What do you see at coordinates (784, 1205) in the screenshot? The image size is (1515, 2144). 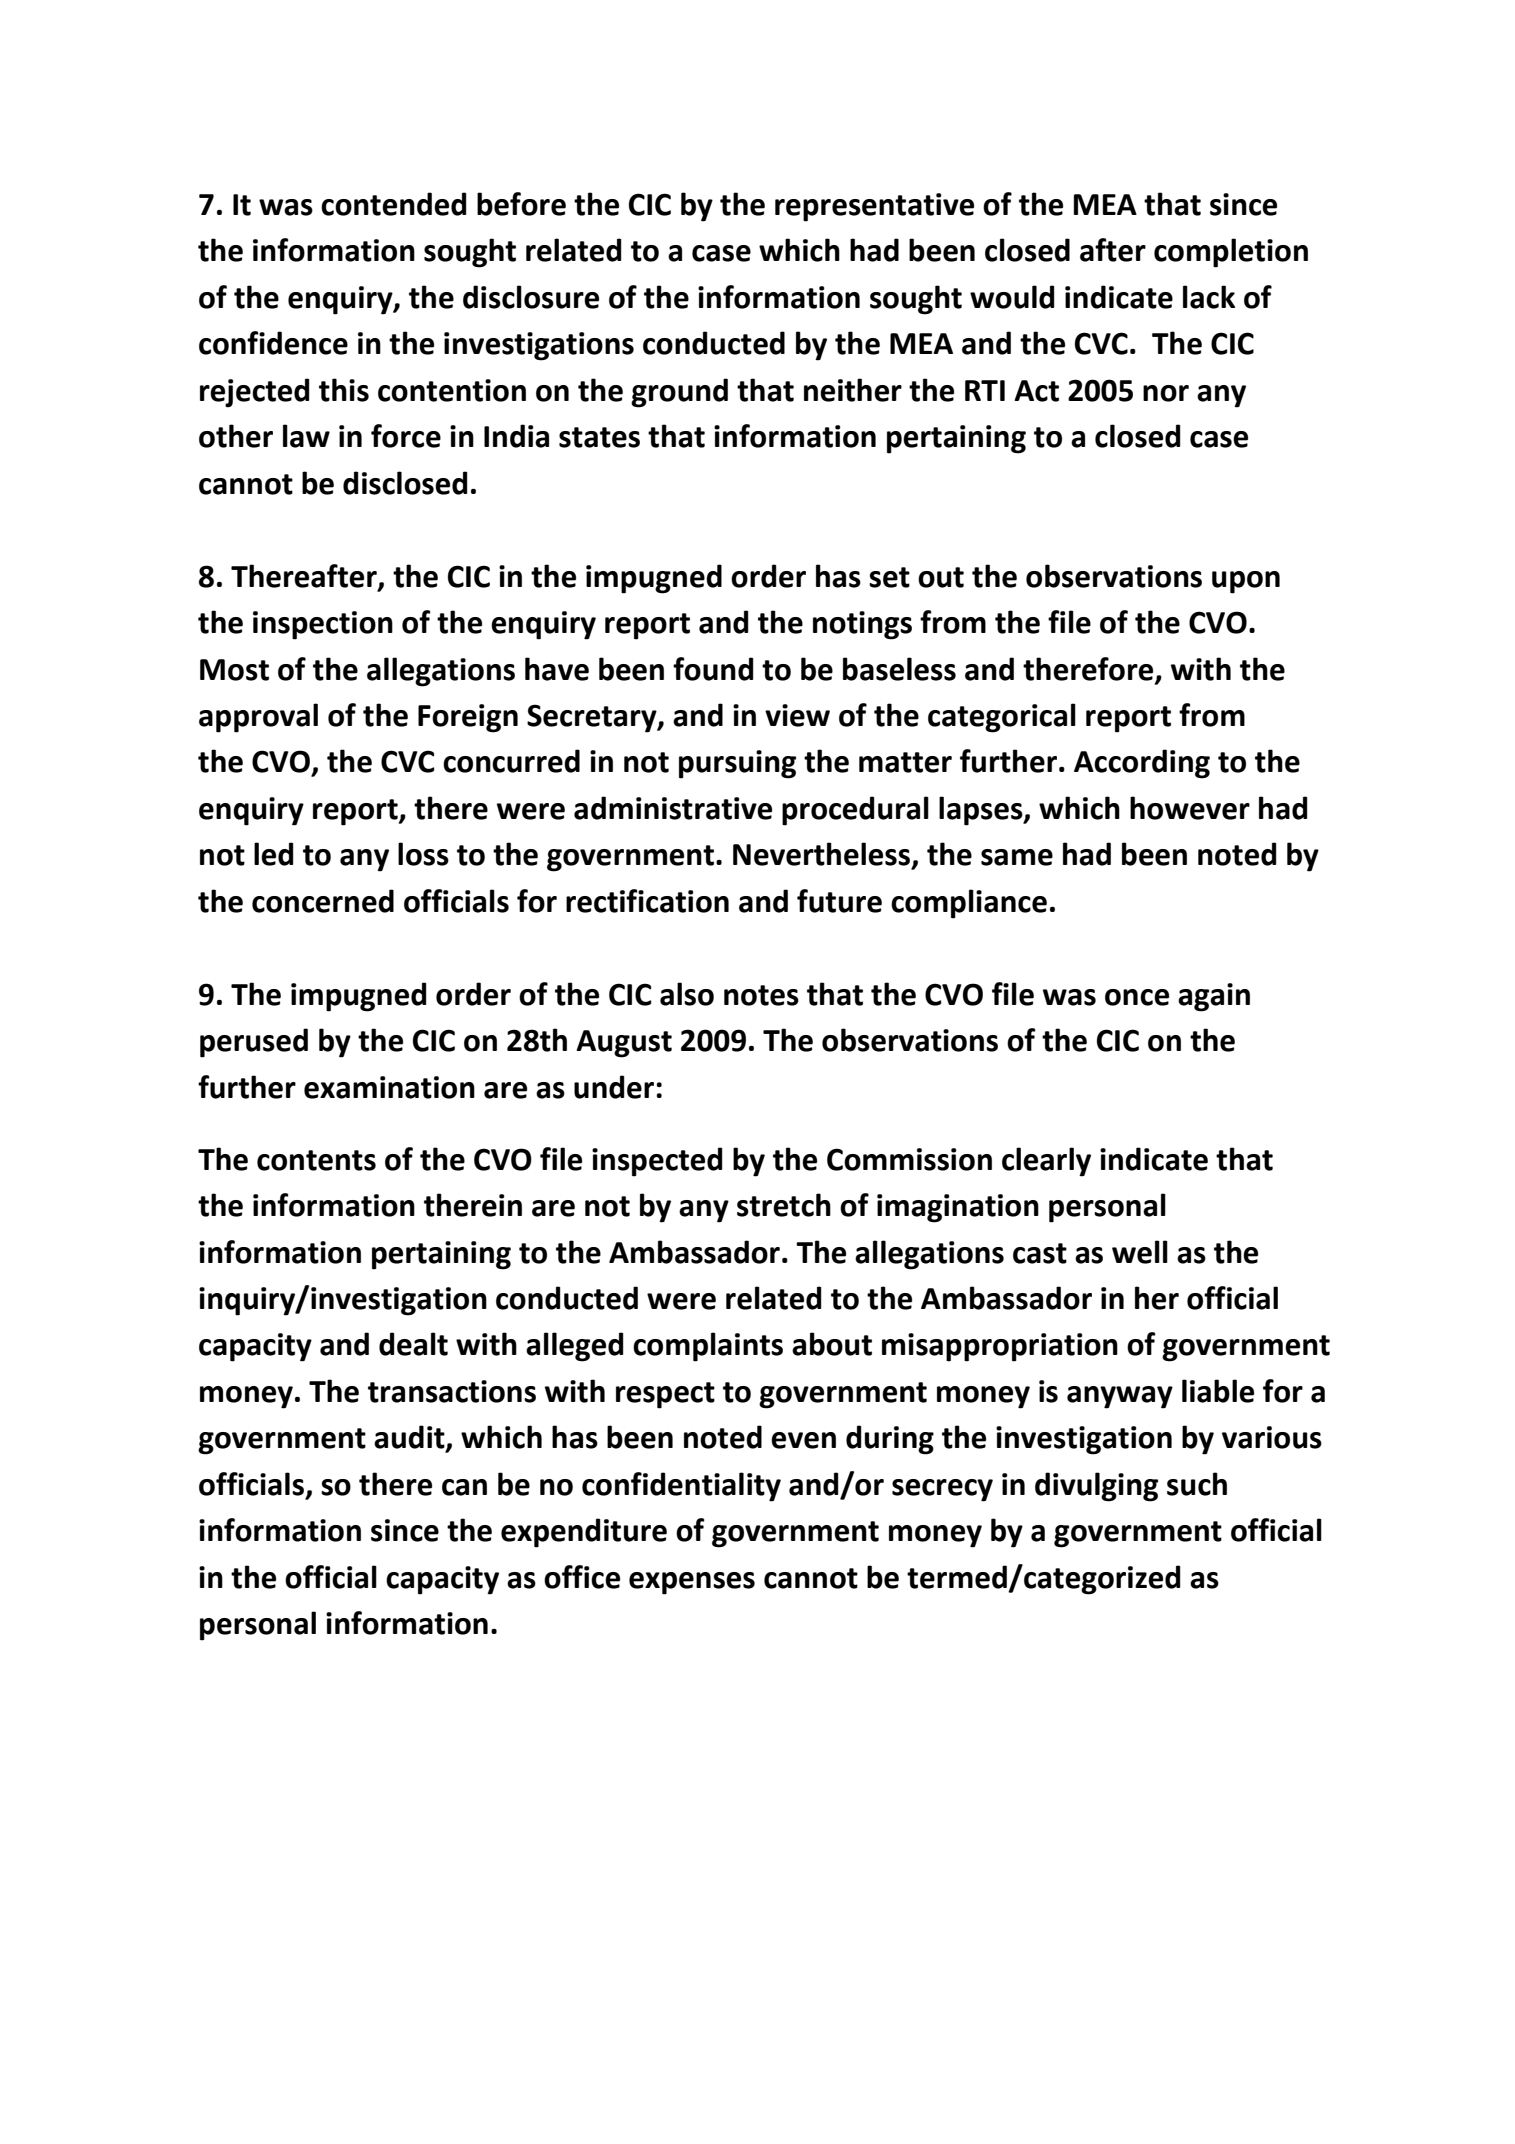 I see `stretch` at bounding box center [784, 1205].
